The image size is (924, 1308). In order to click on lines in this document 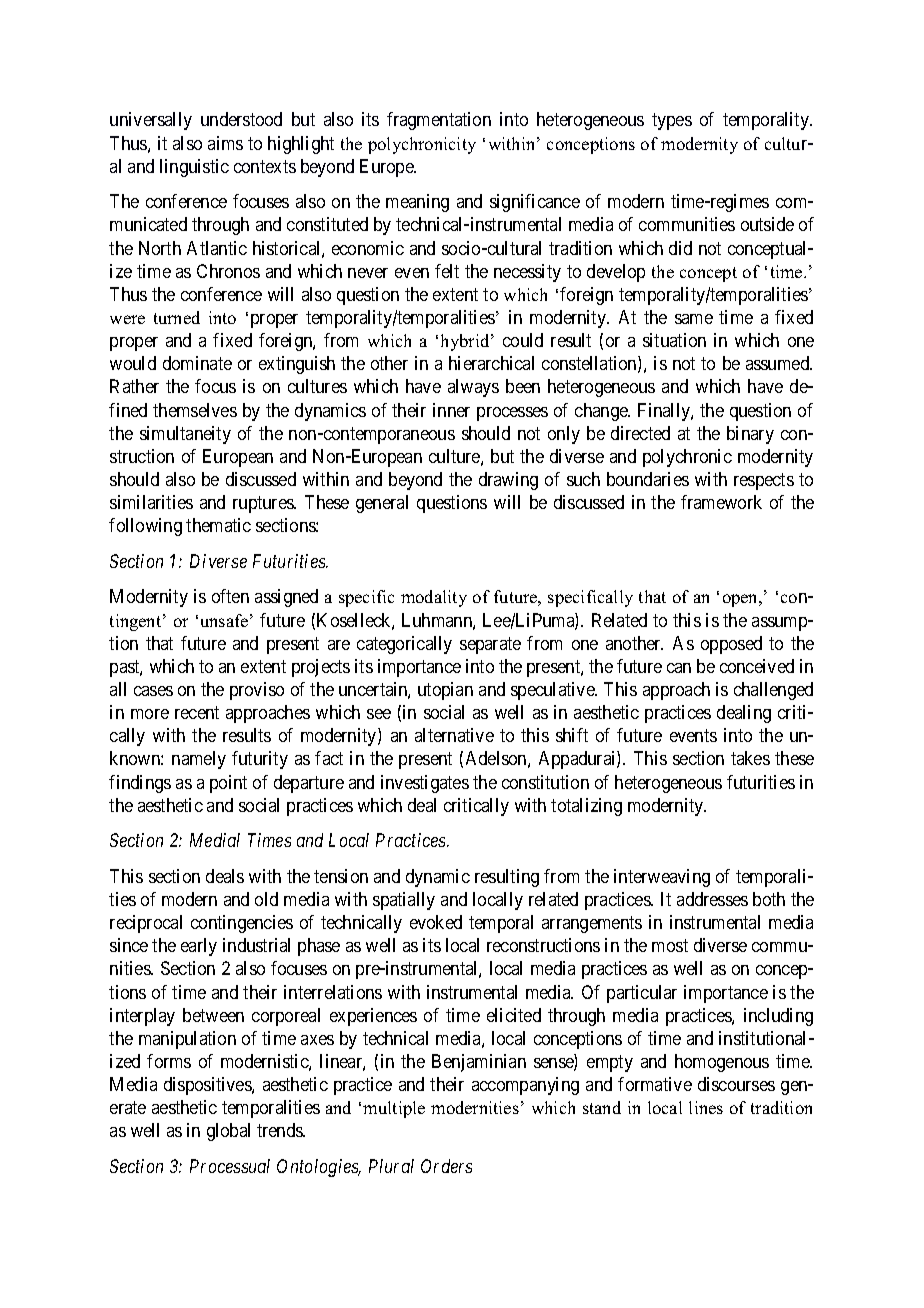, I will do `click(706, 1107)`.
